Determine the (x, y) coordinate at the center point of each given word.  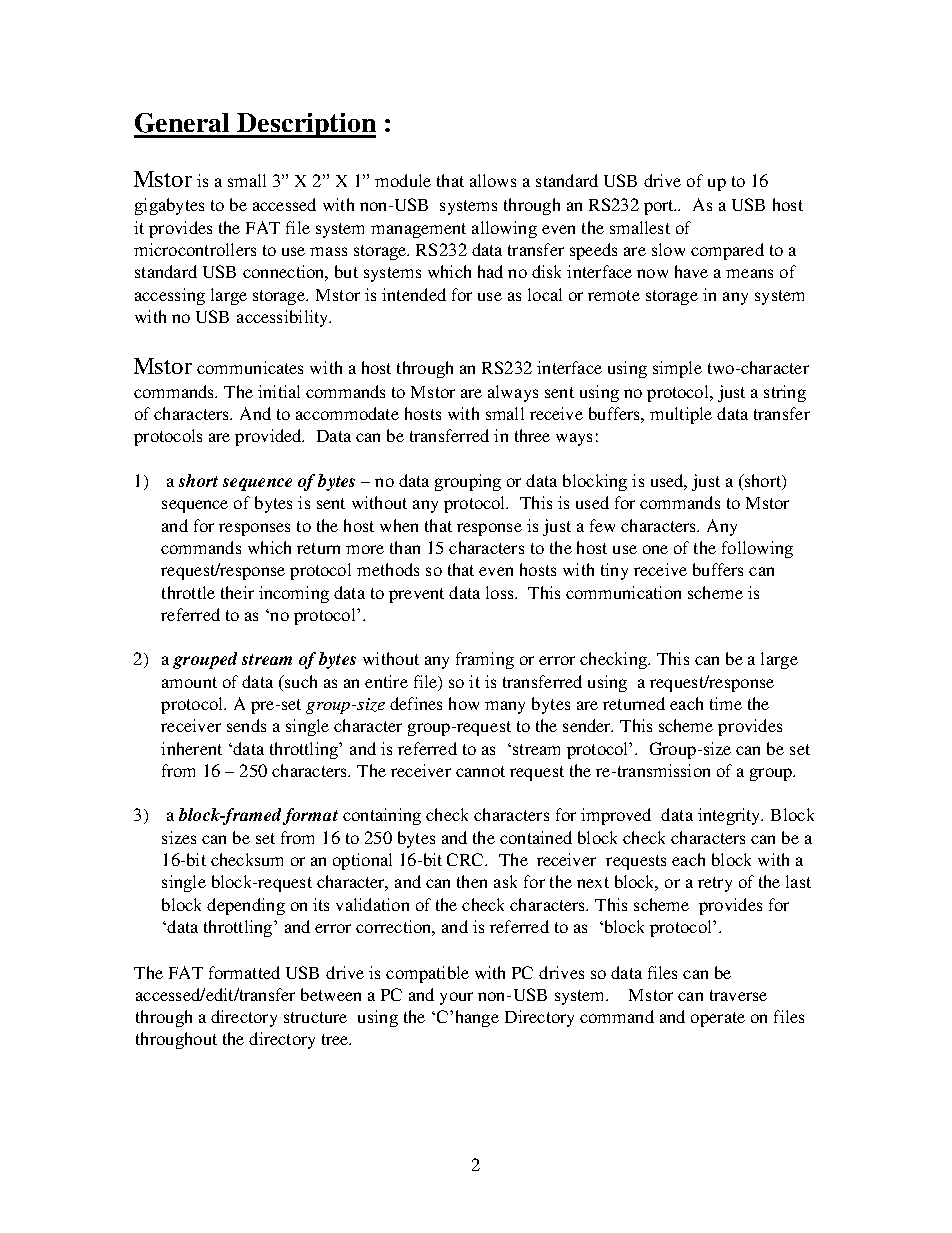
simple (677, 369)
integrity (730, 816)
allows (493, 180)
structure (315, 1017)
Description (306, 125)
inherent (191, 748)
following (757, 549)
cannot (480, 771)
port (660, 207)
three (532, 435)
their (237, 592)
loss (501, 592)
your (456, 998)
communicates (250, 367)
